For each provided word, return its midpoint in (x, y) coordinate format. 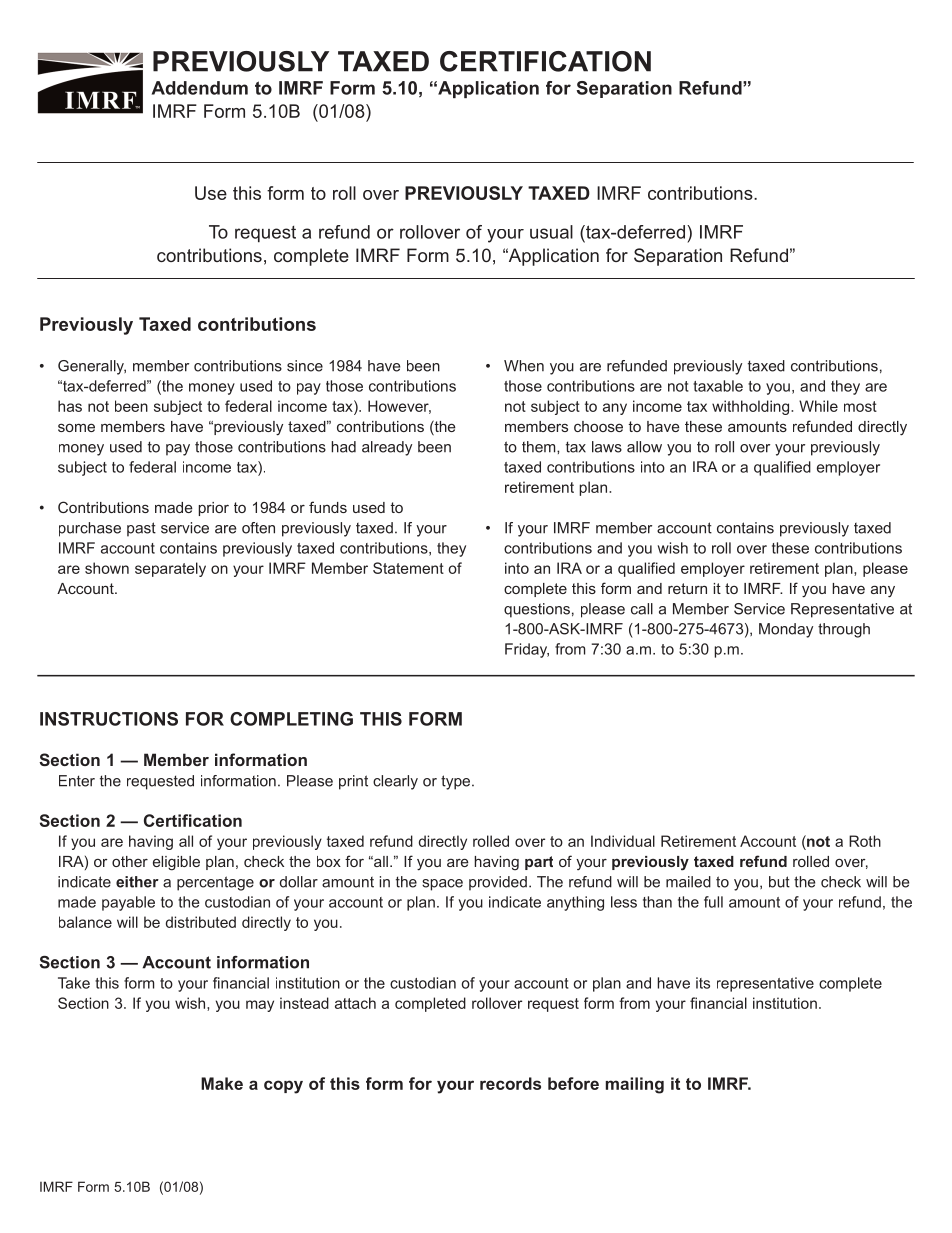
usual (551, 232)
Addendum (200, 88)
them (540, 447)
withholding (752, 407)
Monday (786, 630)
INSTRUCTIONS (109, 719)
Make (222, 1083)
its (703, 983)
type (457, 782)
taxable (718, 386)
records (510, 1083)
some (76, 427)
